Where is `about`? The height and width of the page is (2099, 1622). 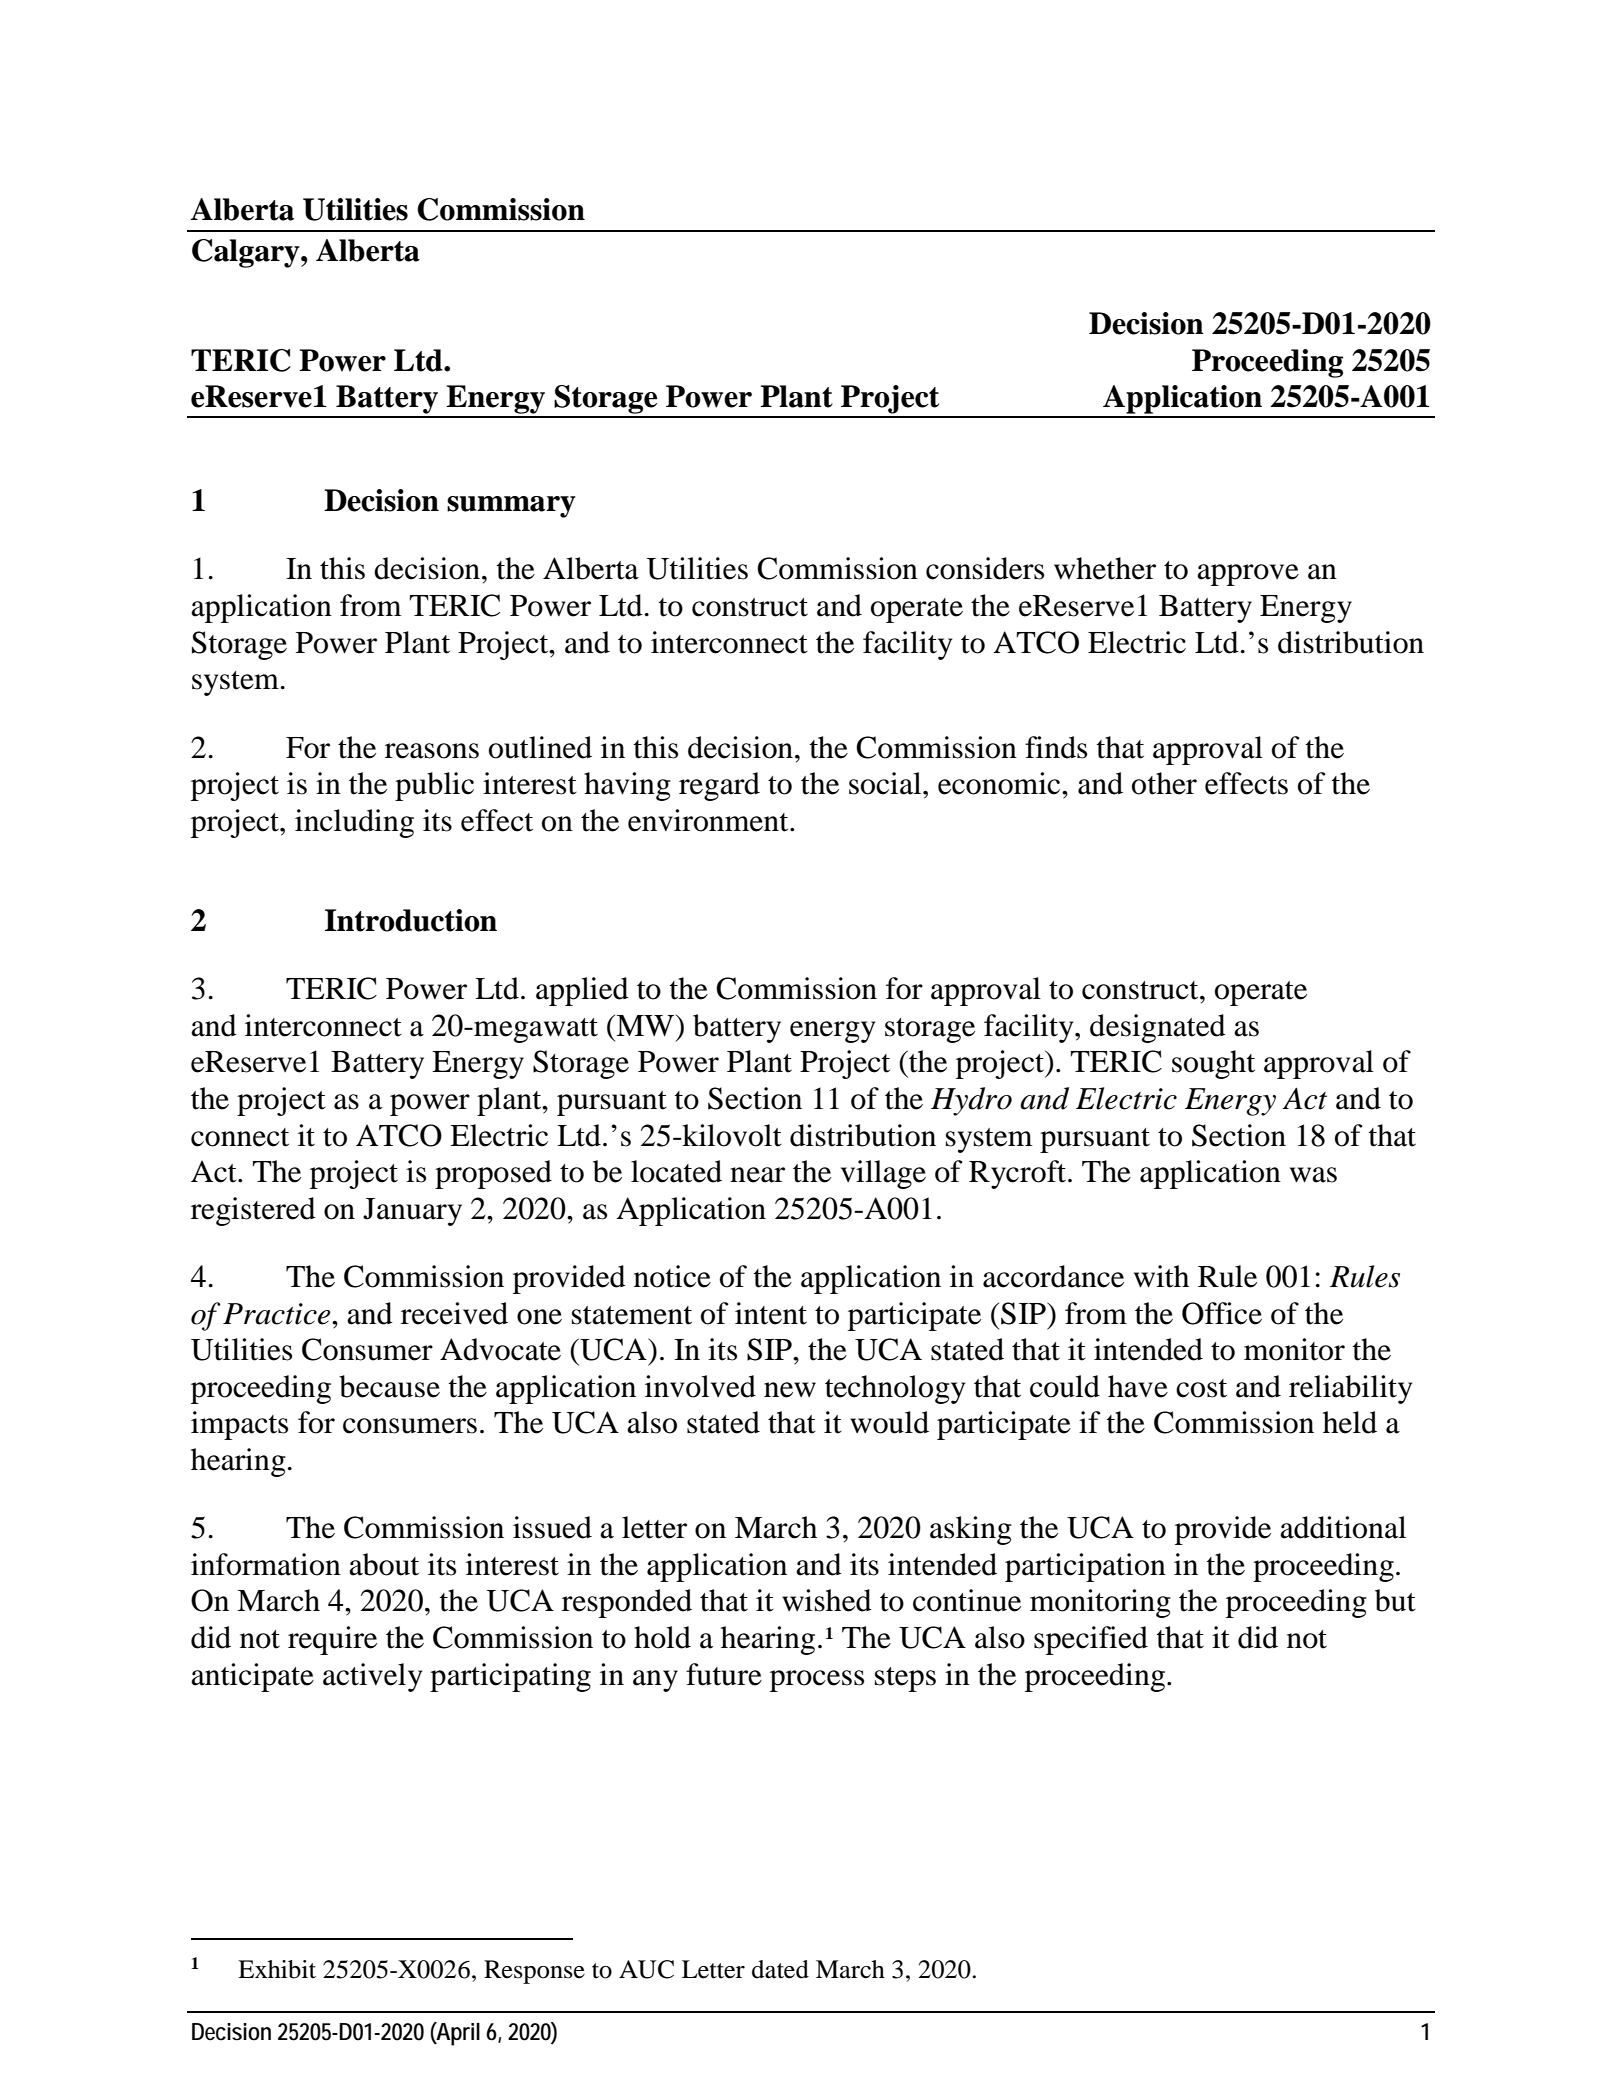
about is located at coordinates (384, 1564).
